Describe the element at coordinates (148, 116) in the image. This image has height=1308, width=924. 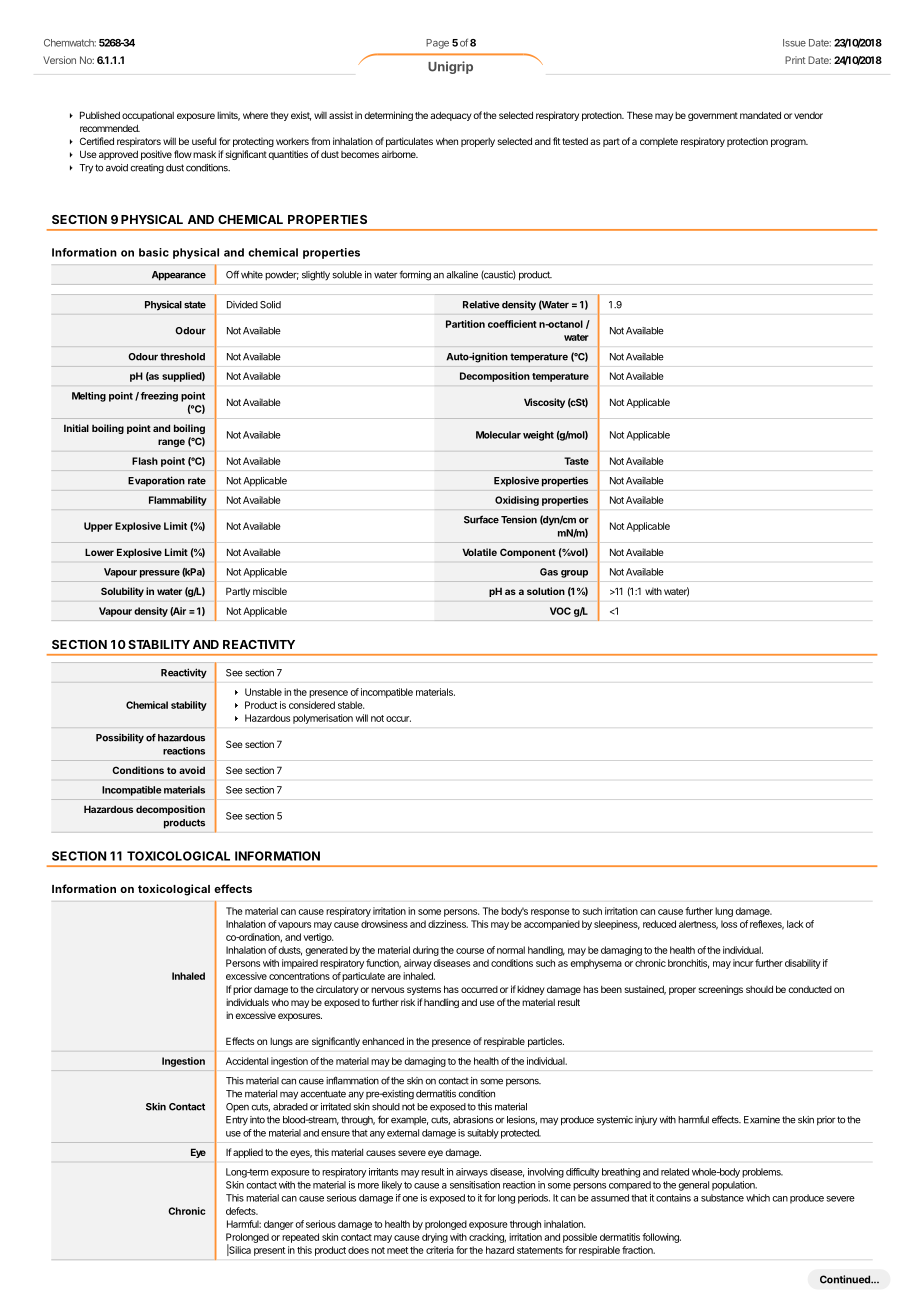
I see `occupational` at that location.
